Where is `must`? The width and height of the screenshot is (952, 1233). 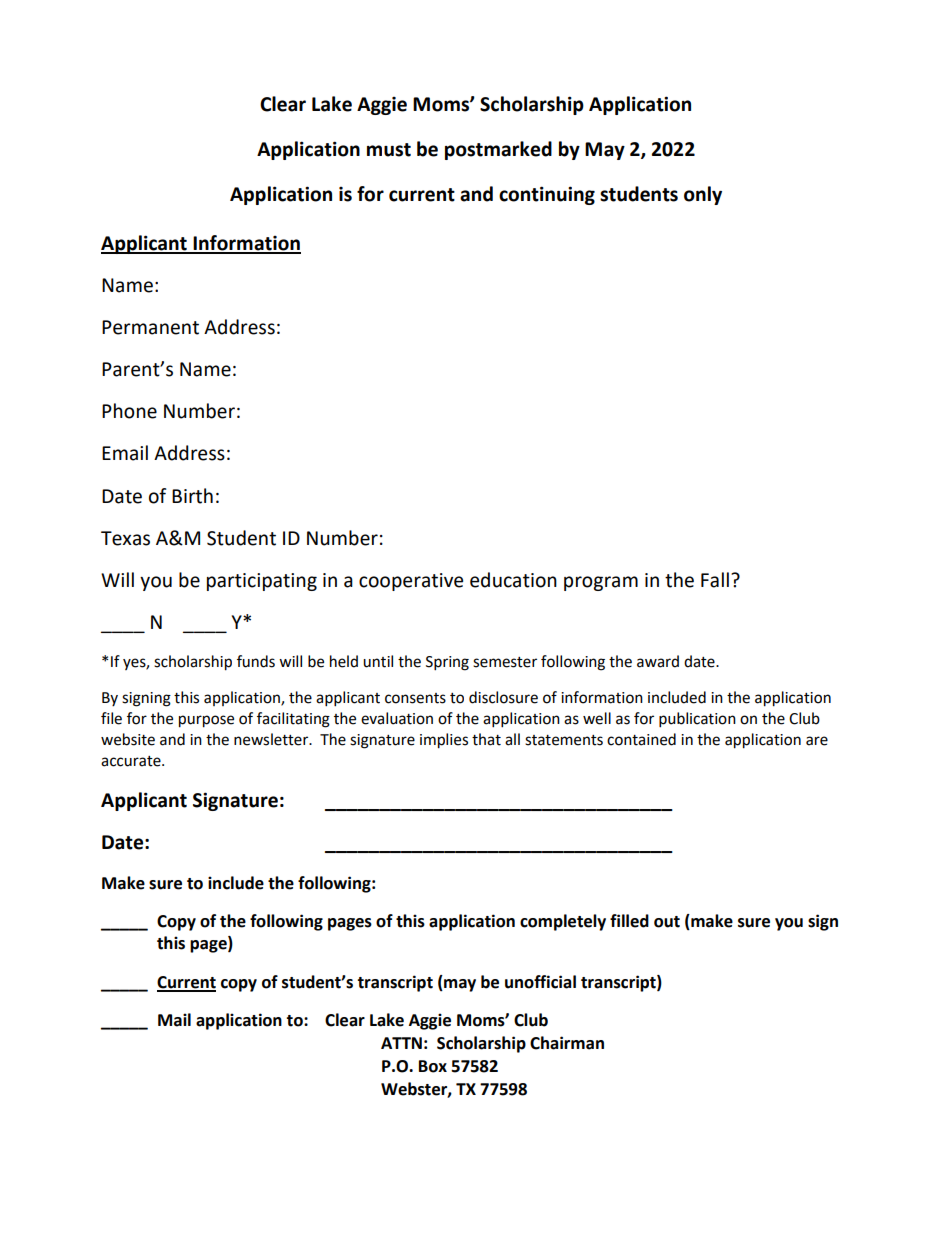 must is located at coordinates (389, 150).
